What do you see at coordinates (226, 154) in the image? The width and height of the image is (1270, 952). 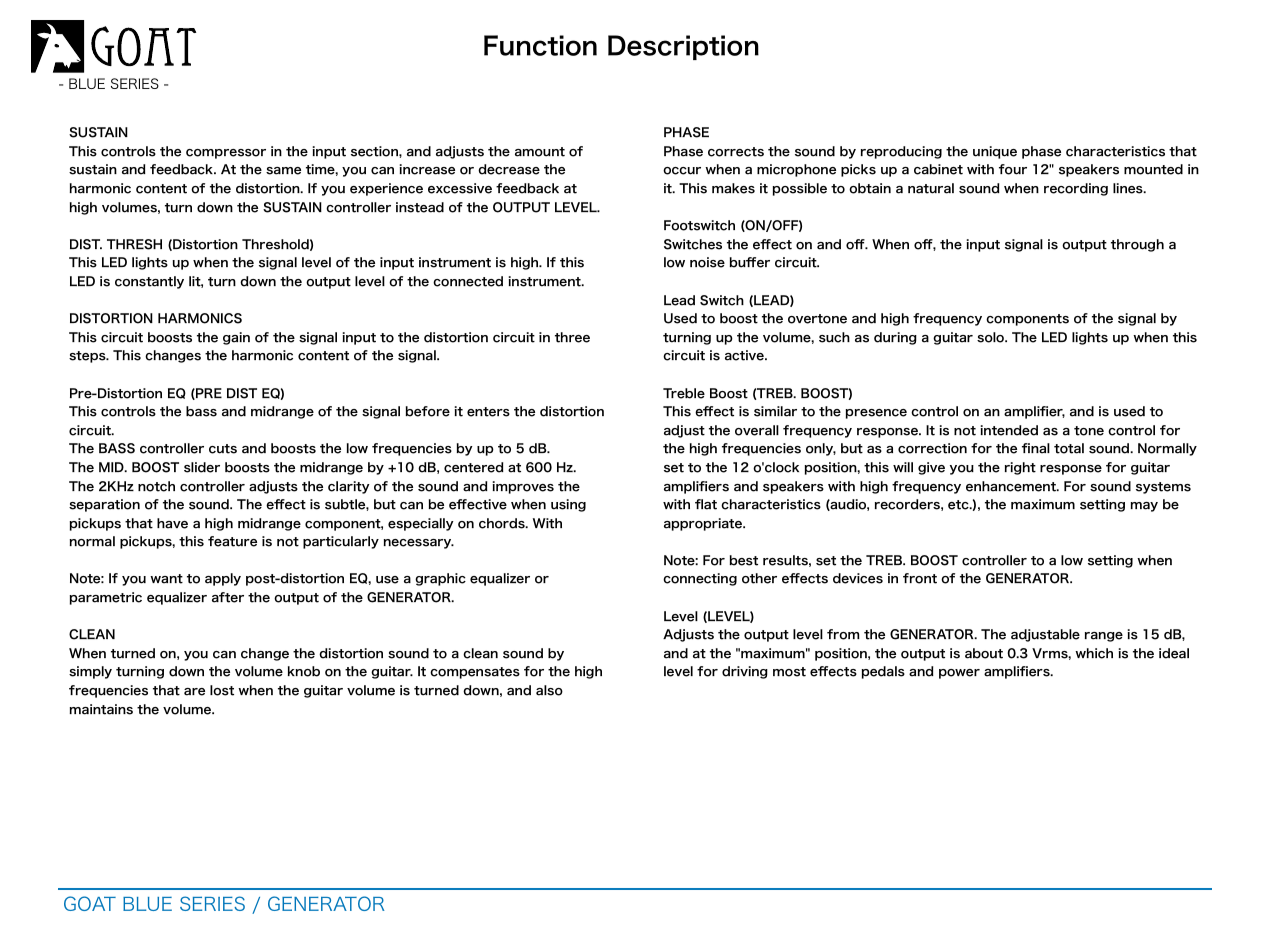 I see `compressor` at bounding box center [226, 154].
